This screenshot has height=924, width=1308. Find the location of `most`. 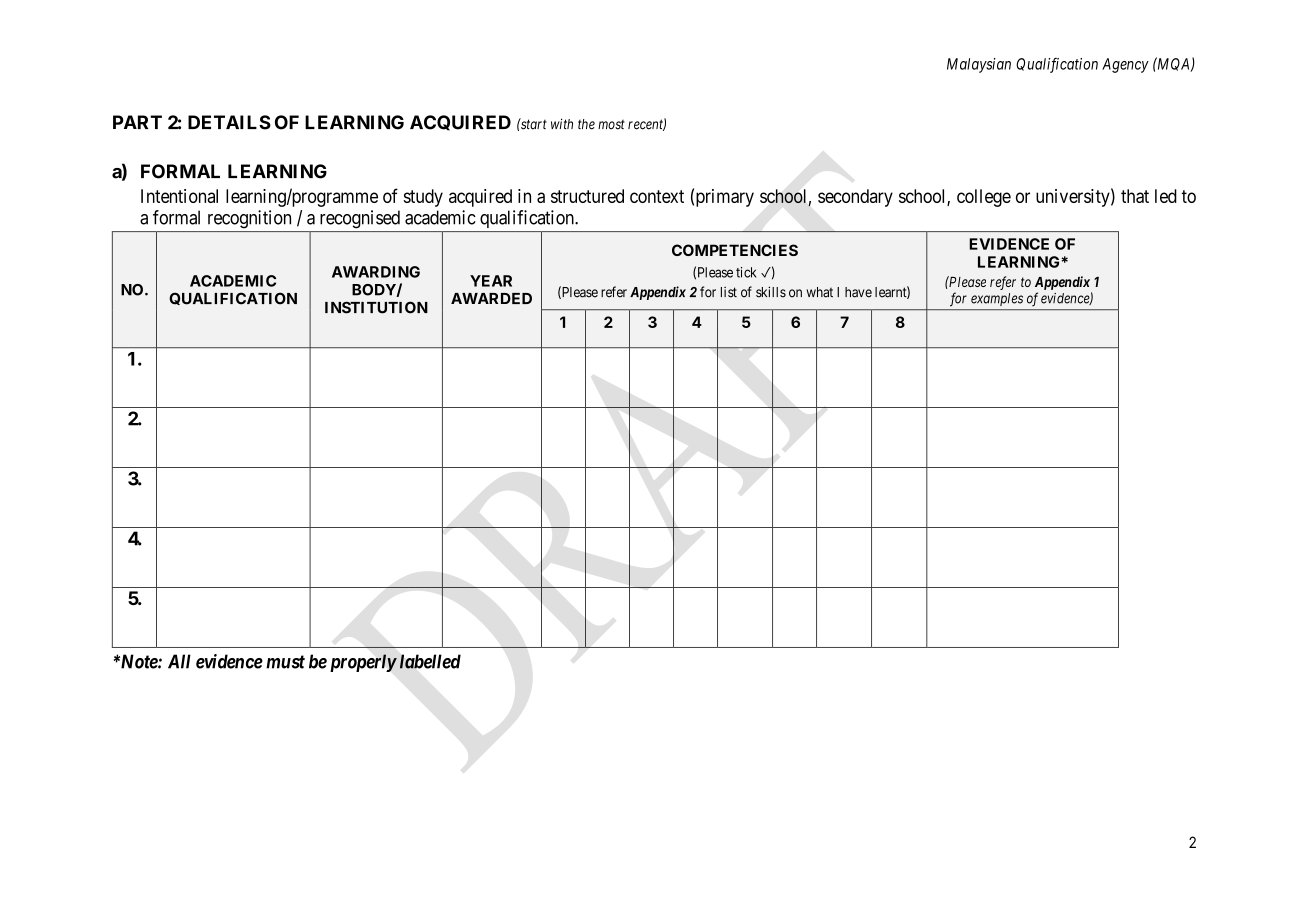

most is located at coordinates (611, 125).
